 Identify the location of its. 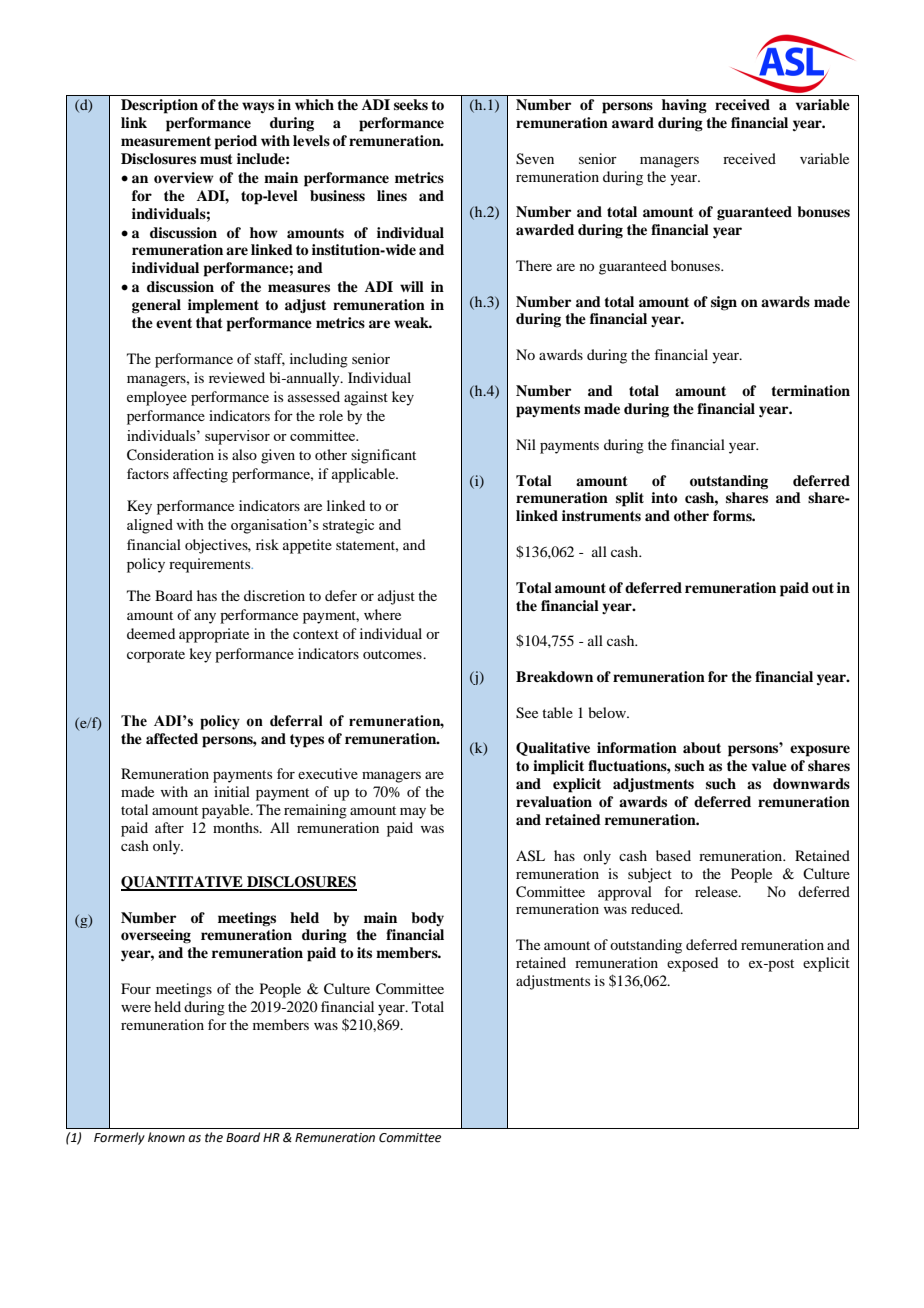
(364, 952).
